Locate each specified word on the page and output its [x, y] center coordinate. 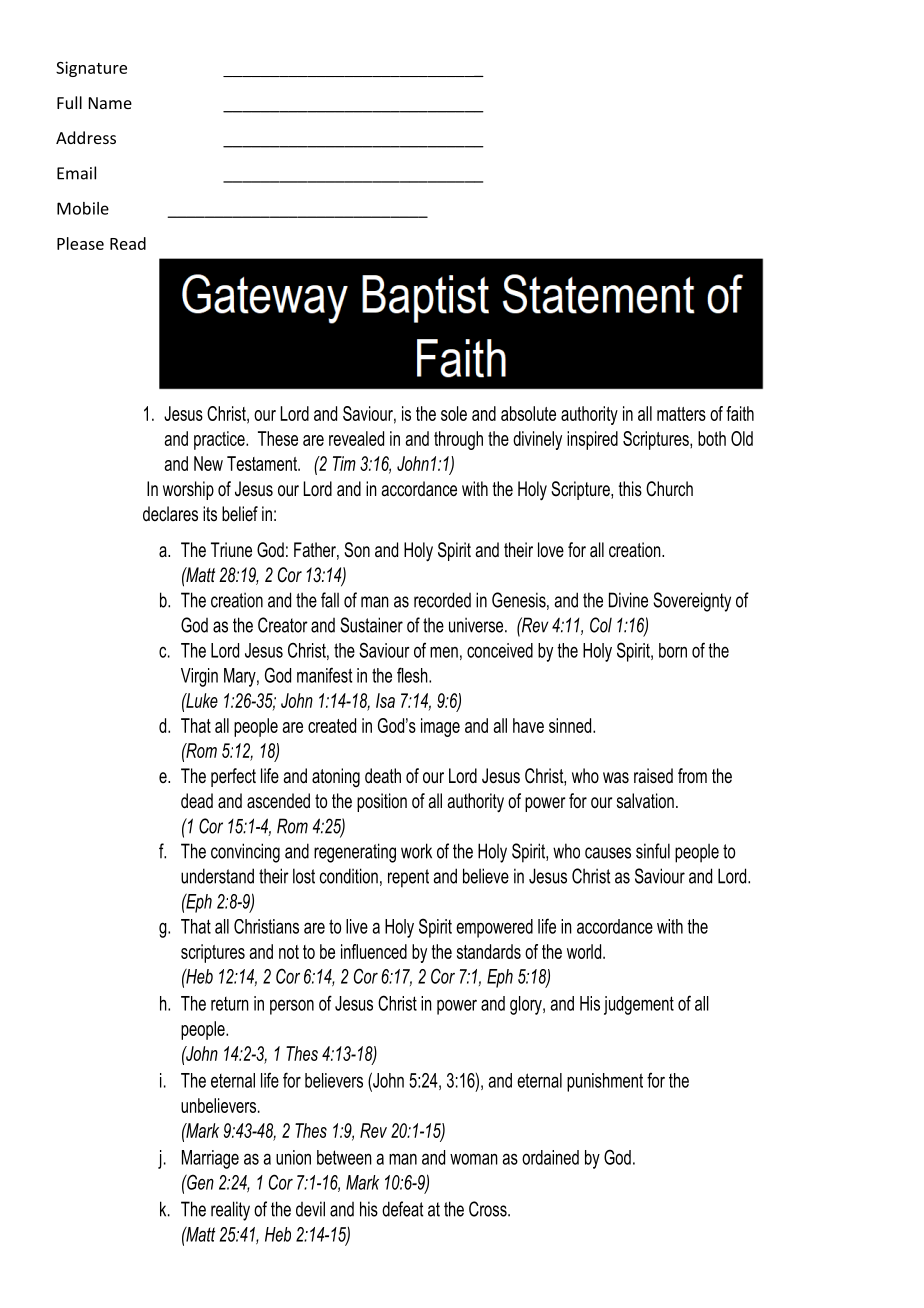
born [673, 650]
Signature [91, 69]
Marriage [210, 1159]
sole [454, 413]
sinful [653, 851]
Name [110, 103]
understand [217, 876]
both [712, 438]
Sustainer [371, 625]
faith [740, 413]
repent [408, 878]
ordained [550, 1157]
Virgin [199, 677]
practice [220, 440]
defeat [403, 1209]
